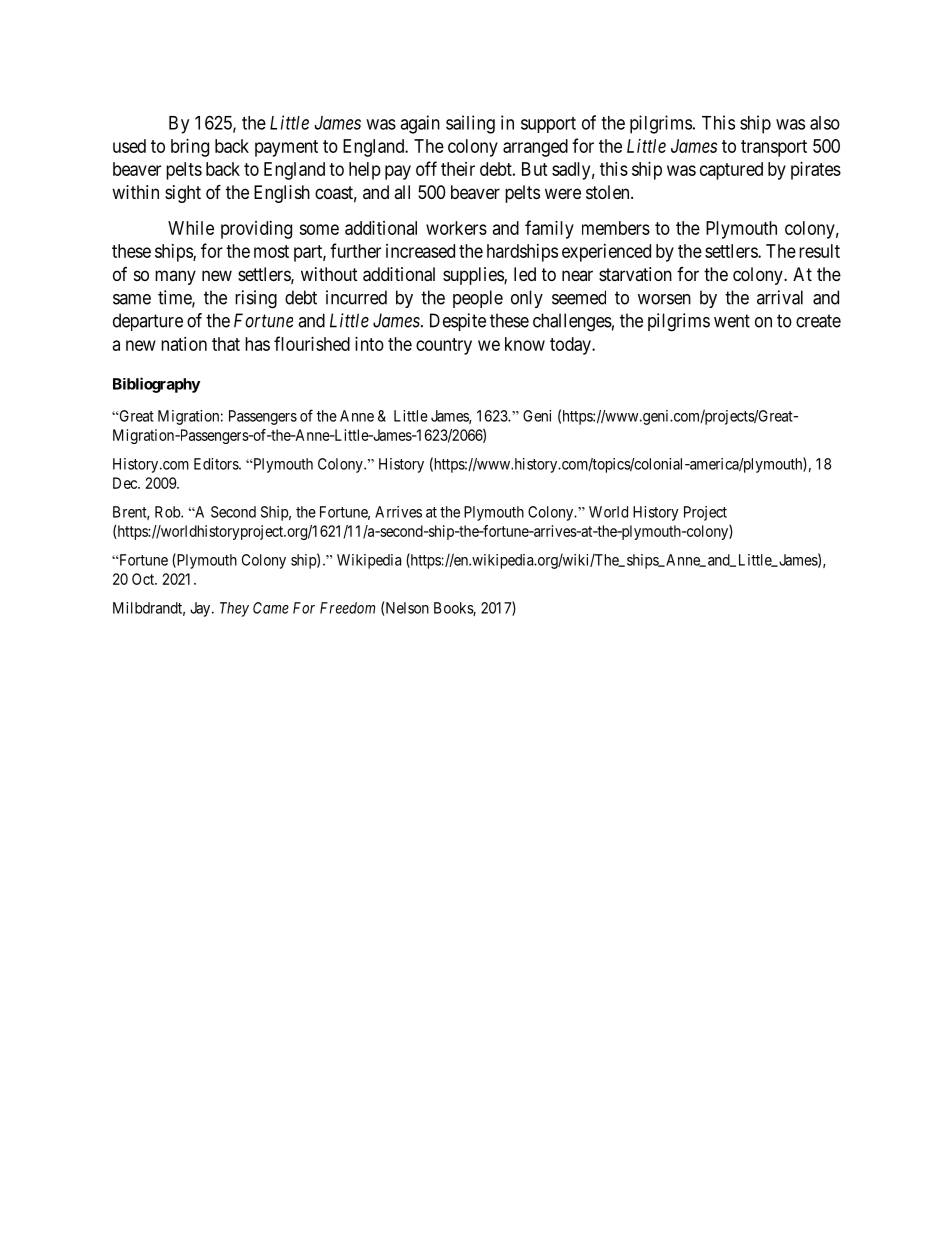 The width and height of the document is (952, 1233). I want to click on transport, so click(774, 148).
